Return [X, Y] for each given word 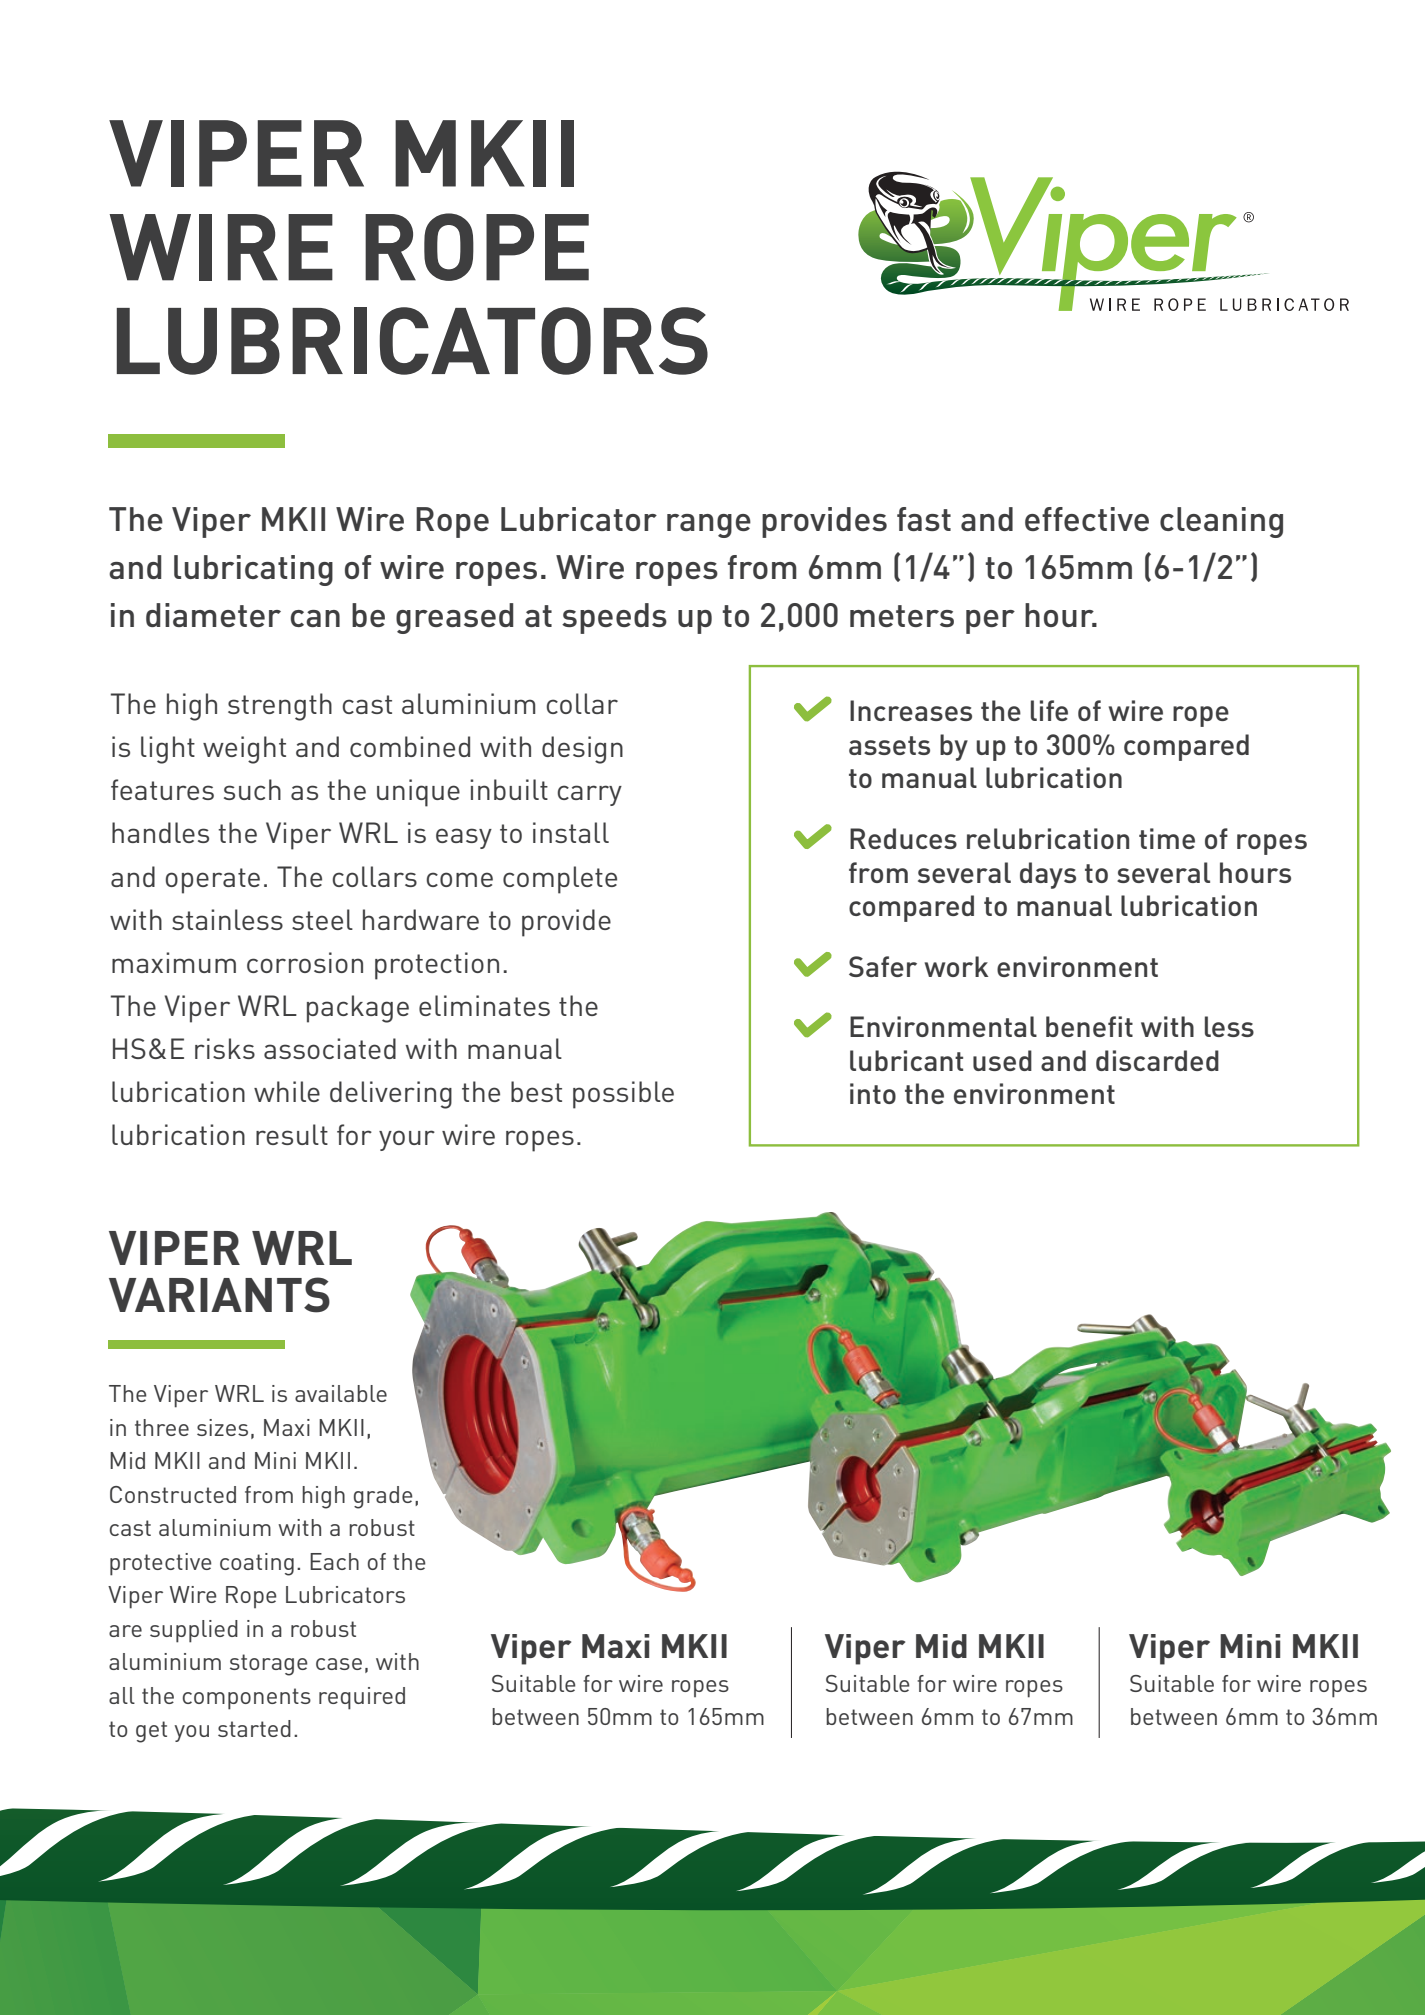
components [247, 1699]
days [1048, 875]
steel [322, 919]
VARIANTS [219, 1295]
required [362, 1698]
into [873, 1093]
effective [1087, 519]
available [341, 1393]
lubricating [253, 570]
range [709, 526]
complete [560, 880]
